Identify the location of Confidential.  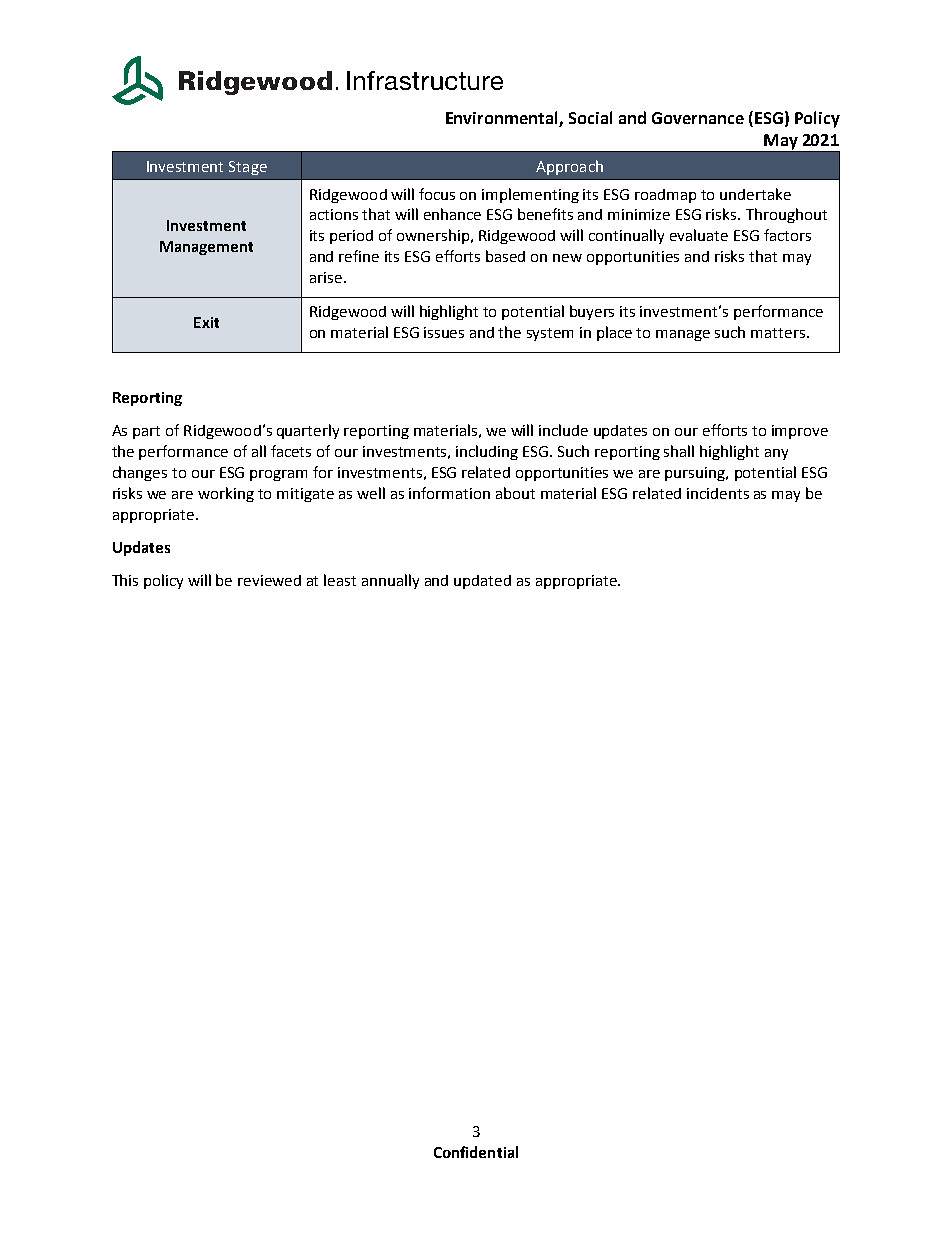
(476, 1152).
